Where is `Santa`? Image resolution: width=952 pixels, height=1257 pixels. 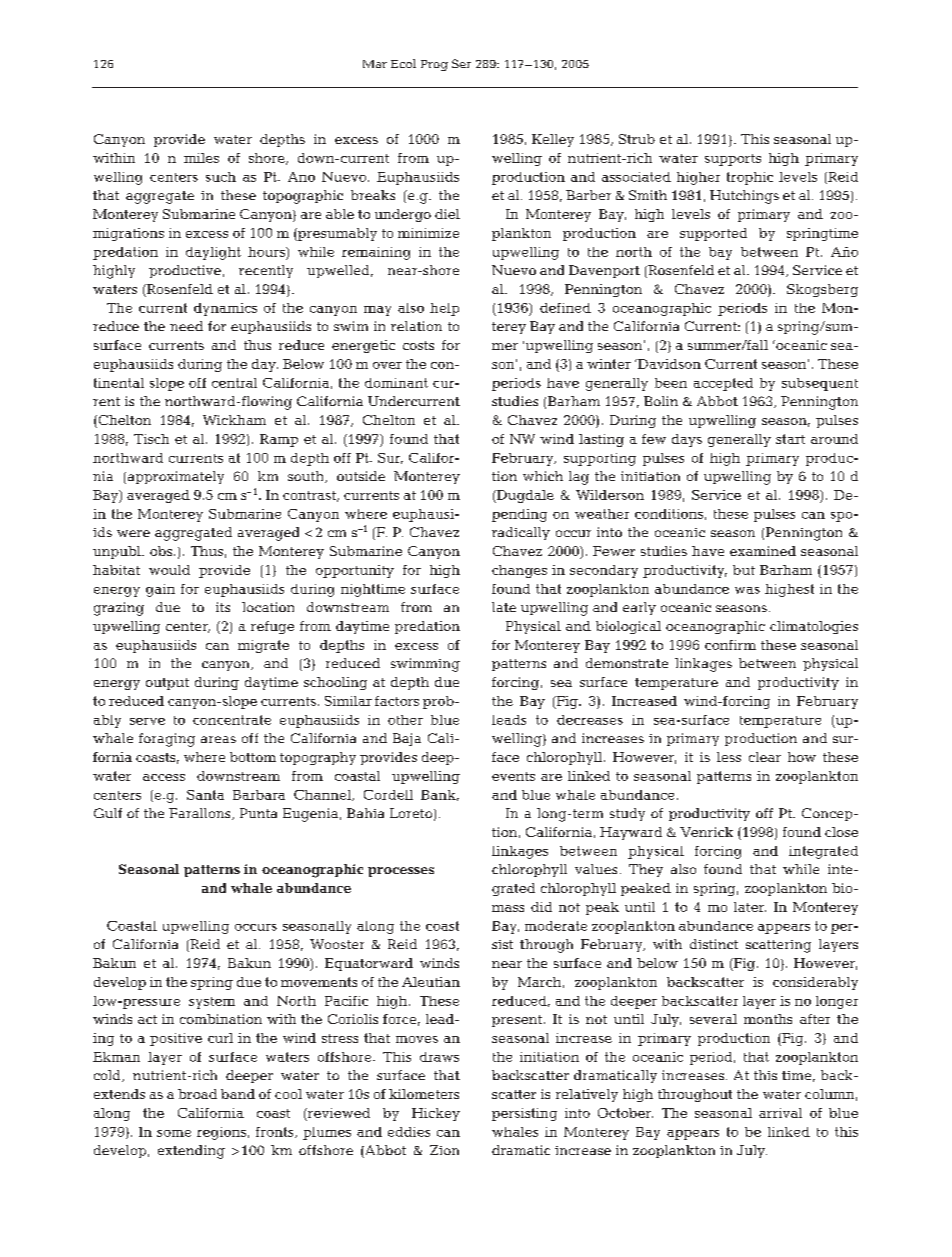
Santa is located at coordinates (205, 795).
